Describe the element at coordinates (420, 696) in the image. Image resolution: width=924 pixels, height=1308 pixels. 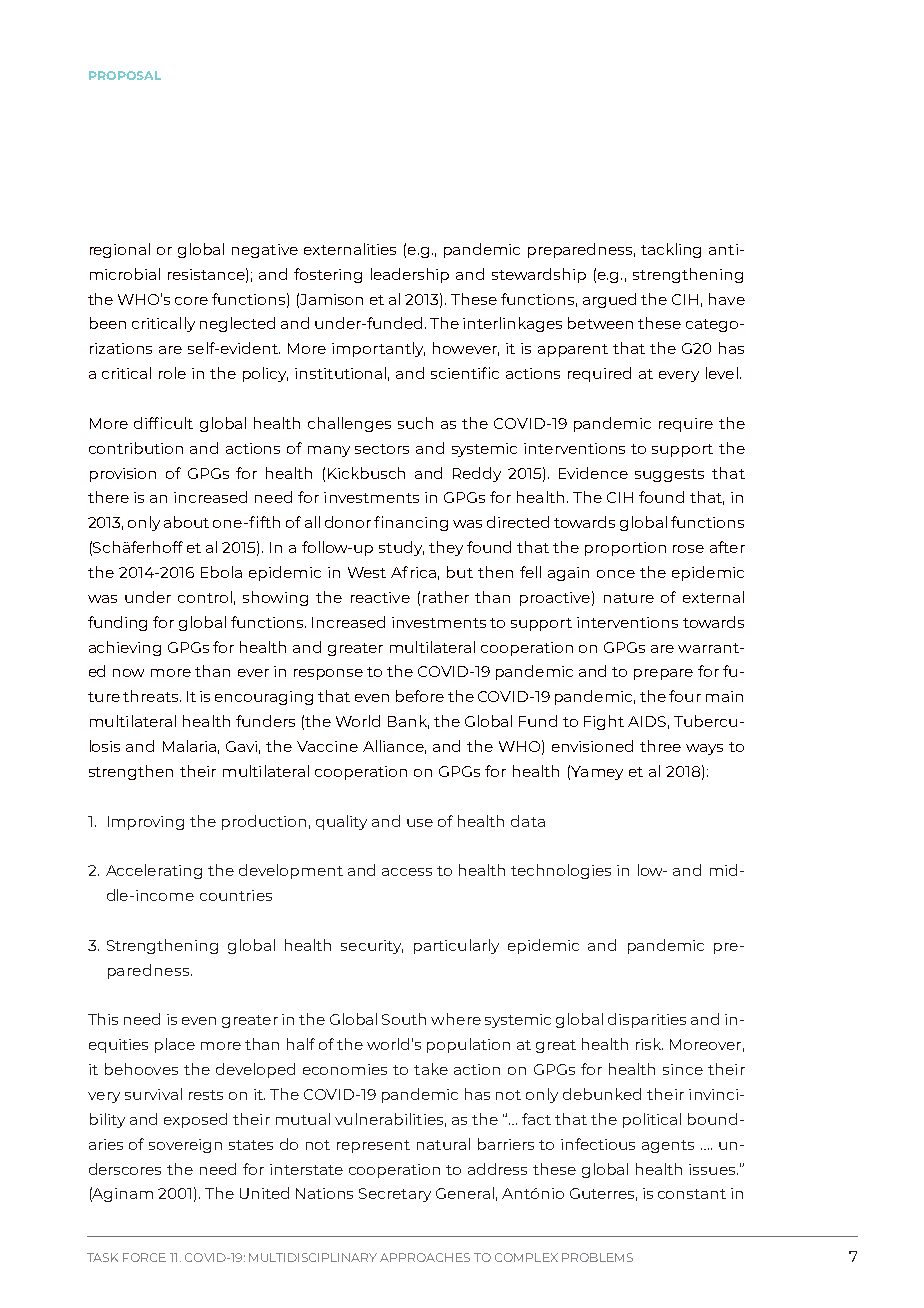
I see `before` at that location.
